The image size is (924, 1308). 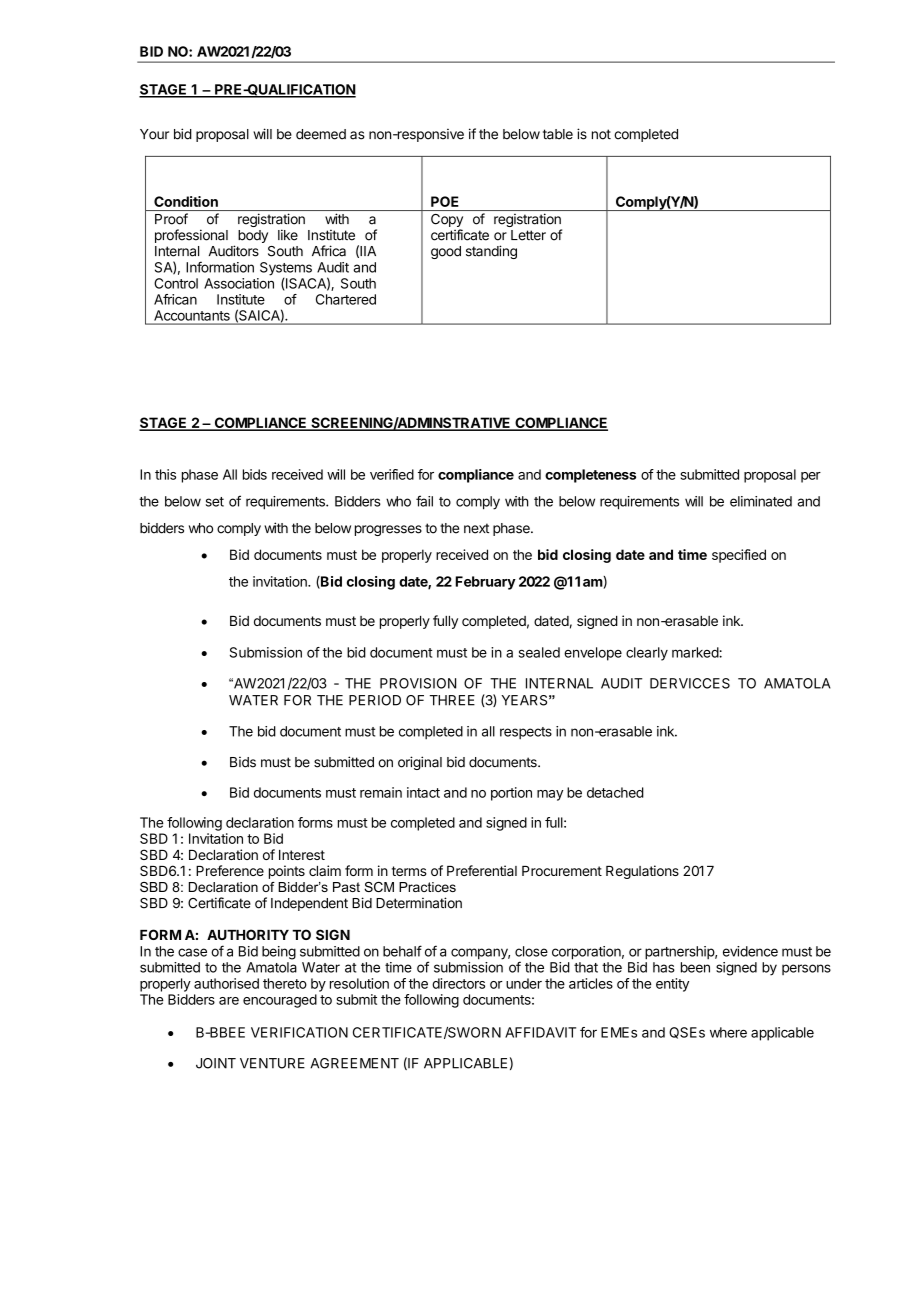 I want to click on where, so click(x=728, y=1032).
